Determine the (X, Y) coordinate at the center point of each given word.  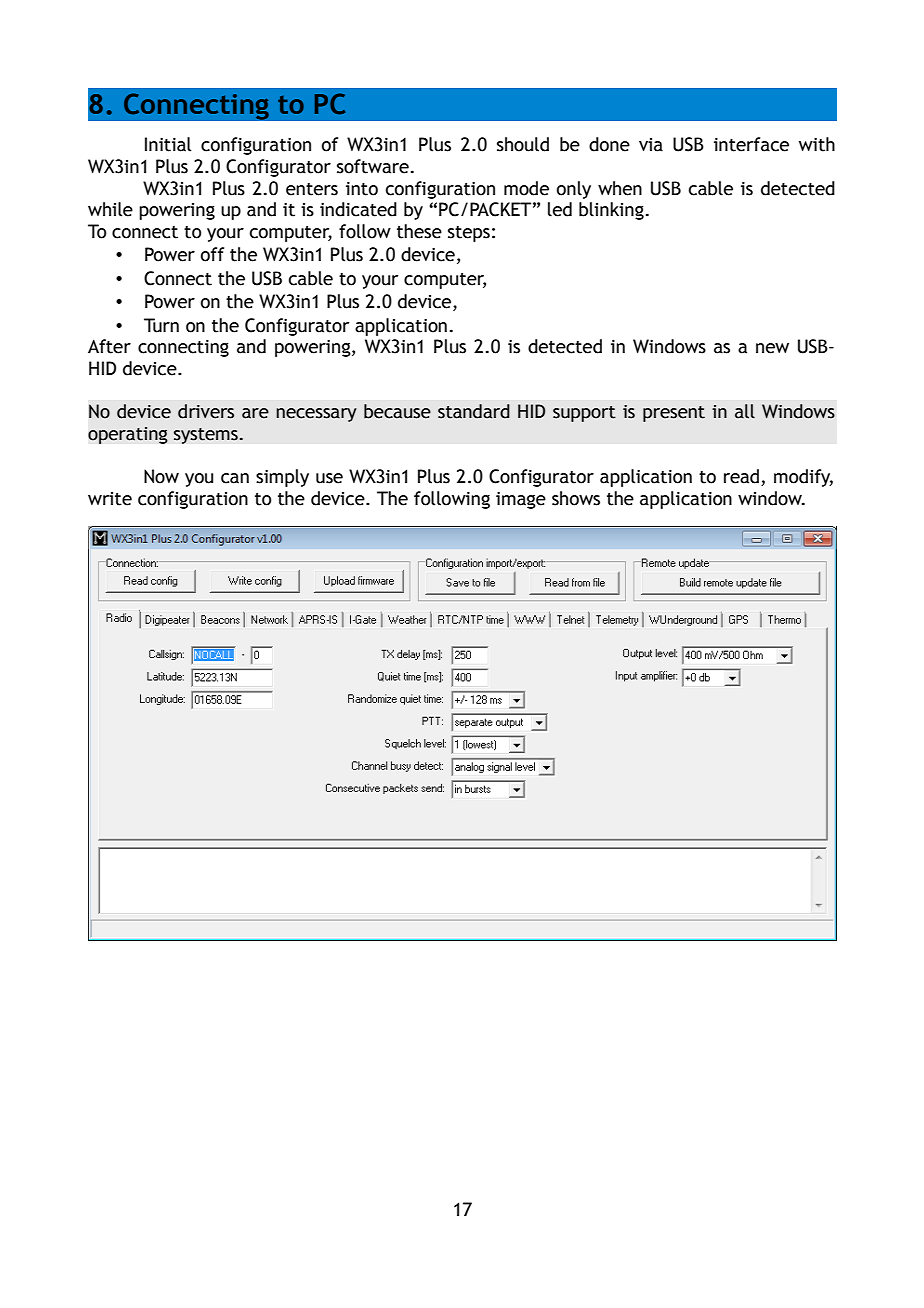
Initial (168, 144)
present (674, 414)
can (235, 478)
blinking (611, 211)
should (523, 144)
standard (474, 411)
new (772, 348)
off (212, 254)
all (745, 411)
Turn (161, 325)
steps (469, 234)
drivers (206, 411)
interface (751, 144)
